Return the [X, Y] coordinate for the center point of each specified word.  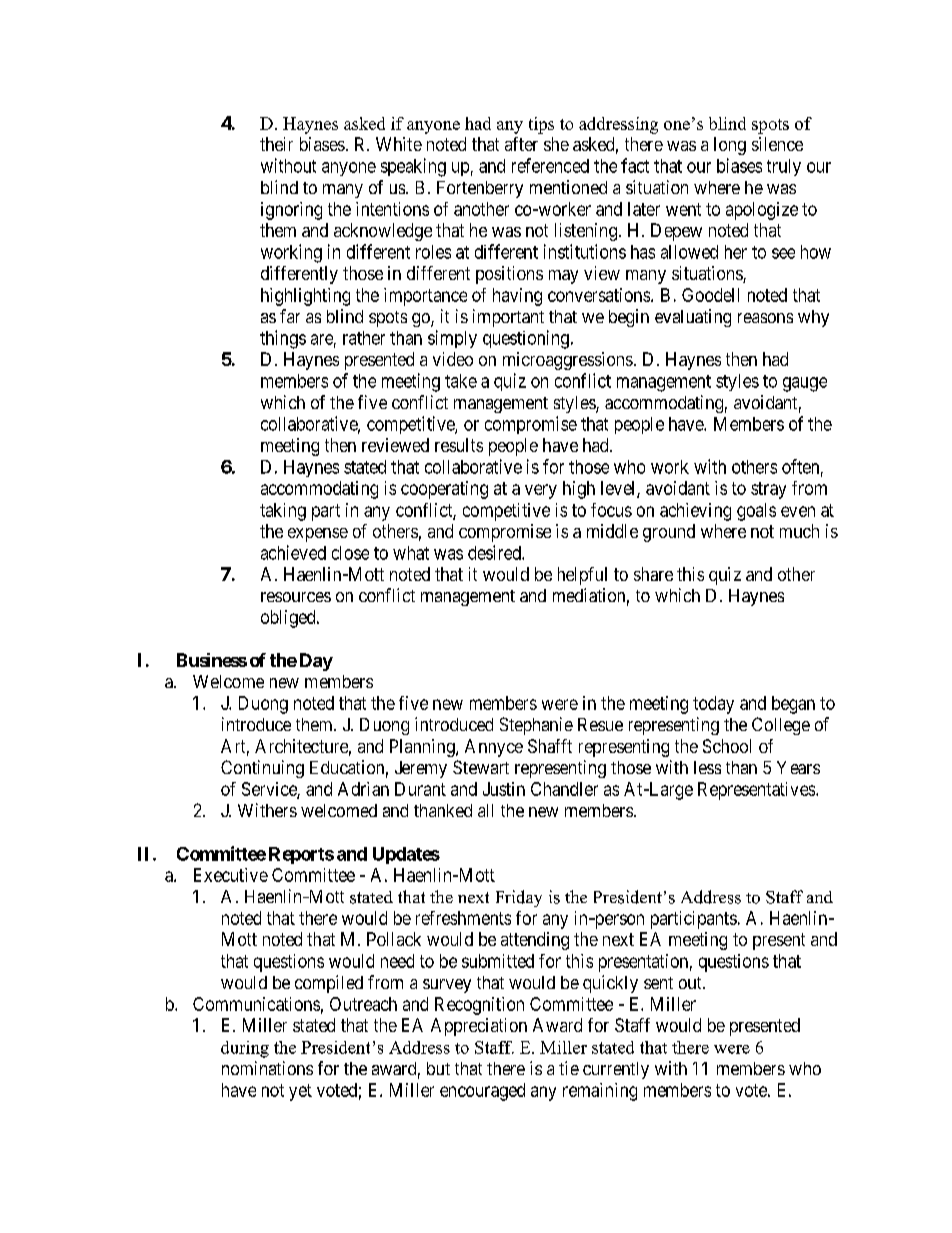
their [276, 144]
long [730, 146]
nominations [267, 1068]
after [521, 144]
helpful [582, 576]
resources [296, 597]
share [653, 574]
